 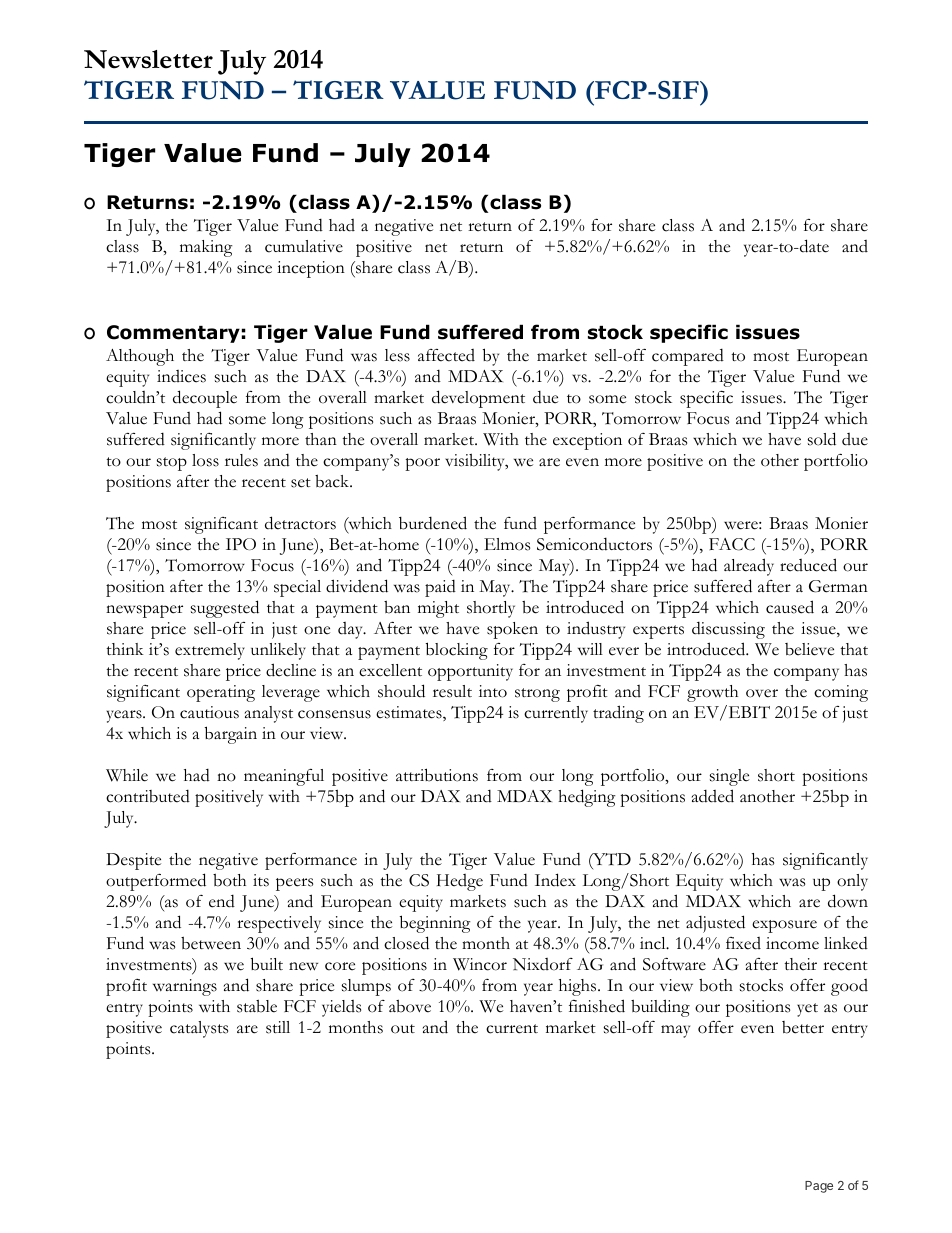 I want to click on catalysts, so click(x=199, y=1029).
